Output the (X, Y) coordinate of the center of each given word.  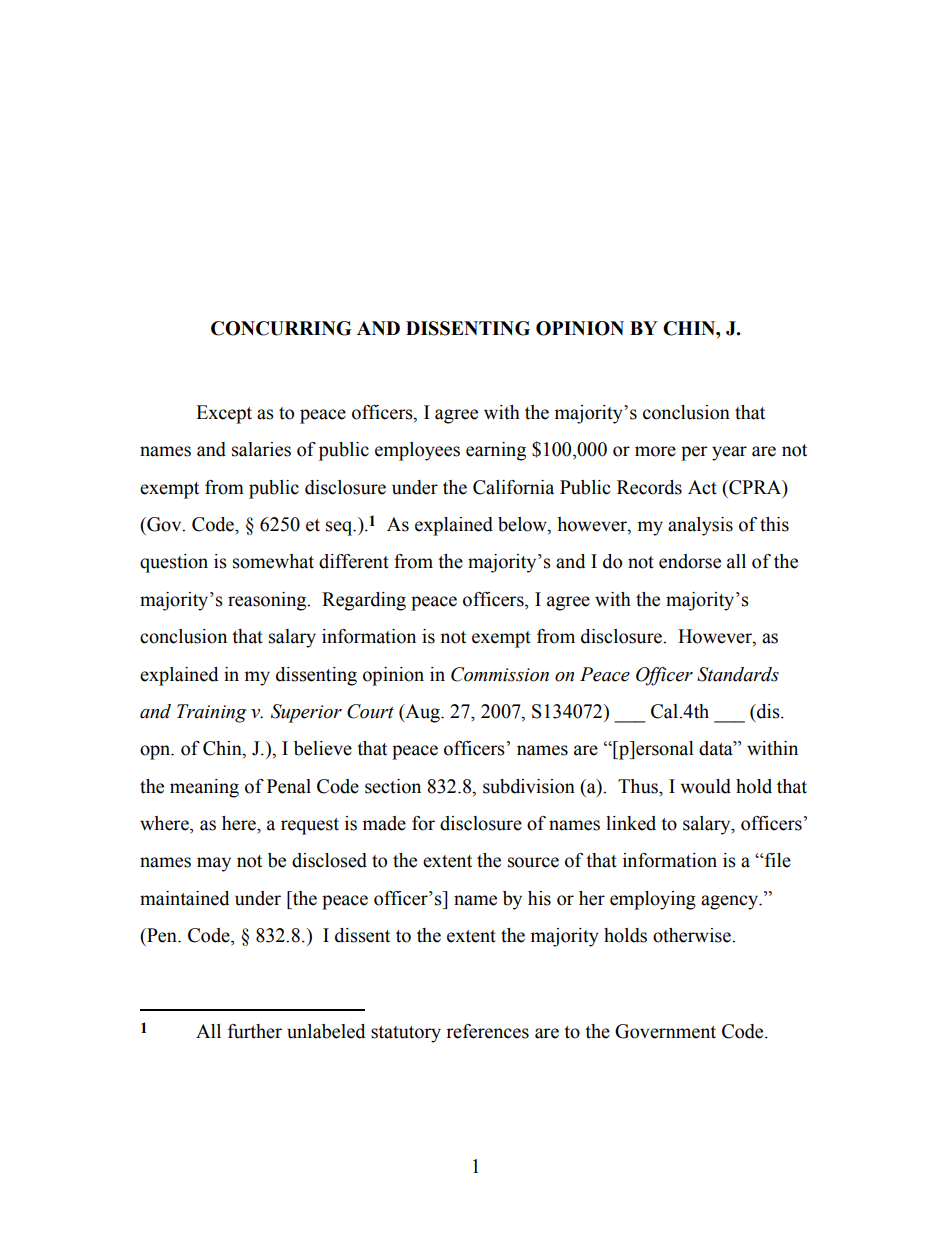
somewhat (273, 561)
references (487, 1031)
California (513, 487)
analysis (700, 526)
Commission (500, 674)
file (777, 860)
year (729, 453)
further (255, 1031)
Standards (738, 674)
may (214, 864)
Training (212, 713)
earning (496, 451)
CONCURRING (281, 328)
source (533, 862)
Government (665, 1031)
